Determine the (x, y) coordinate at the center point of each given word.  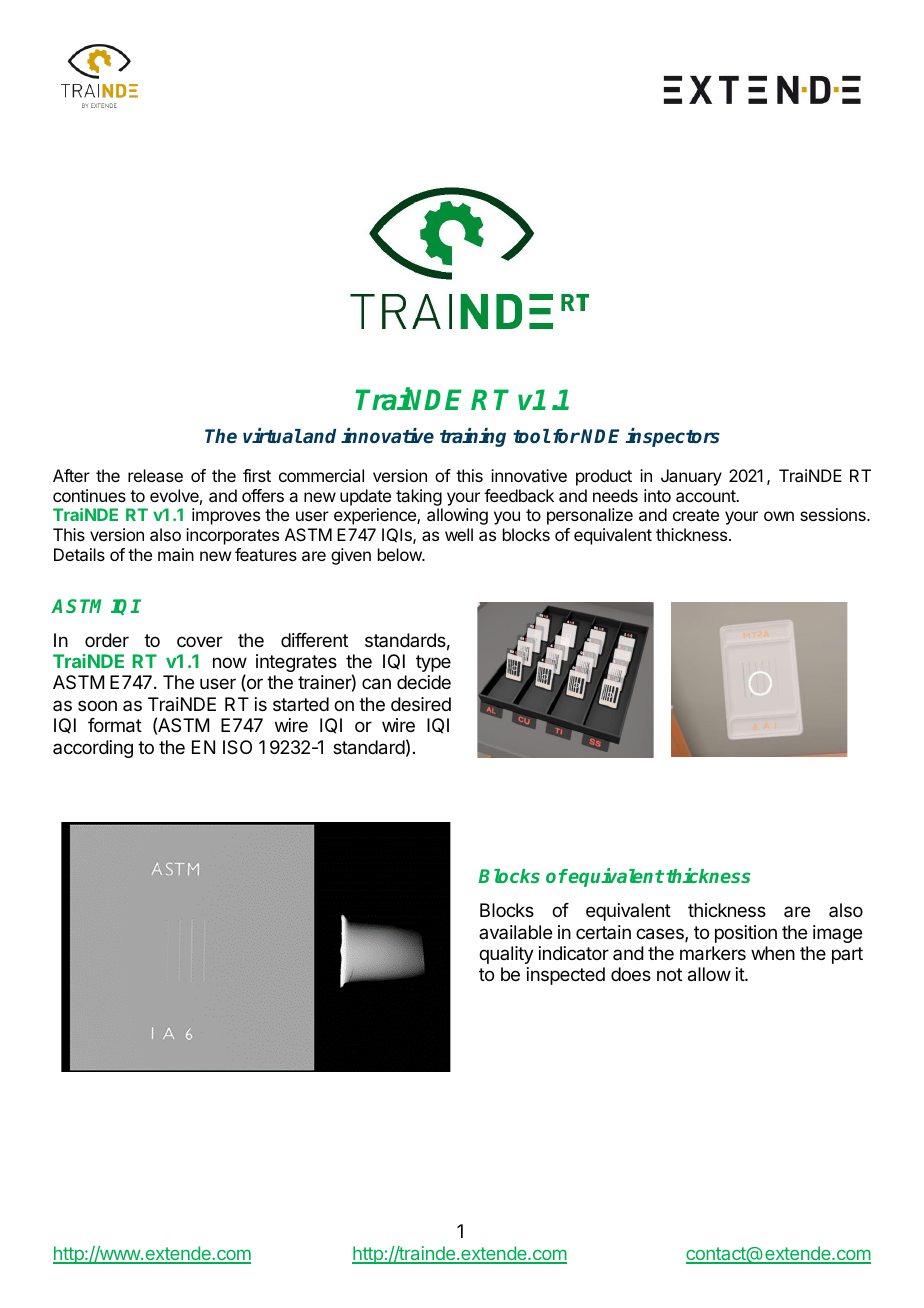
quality (506, 955)
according (93, 749)
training (473, 437)
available (515, 932)
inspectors (672, 437)
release (155, 475)
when (773, 953)
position (746, 934)
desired (421, 704)
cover (200, 641)
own (779, 516)
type (433, 663)
